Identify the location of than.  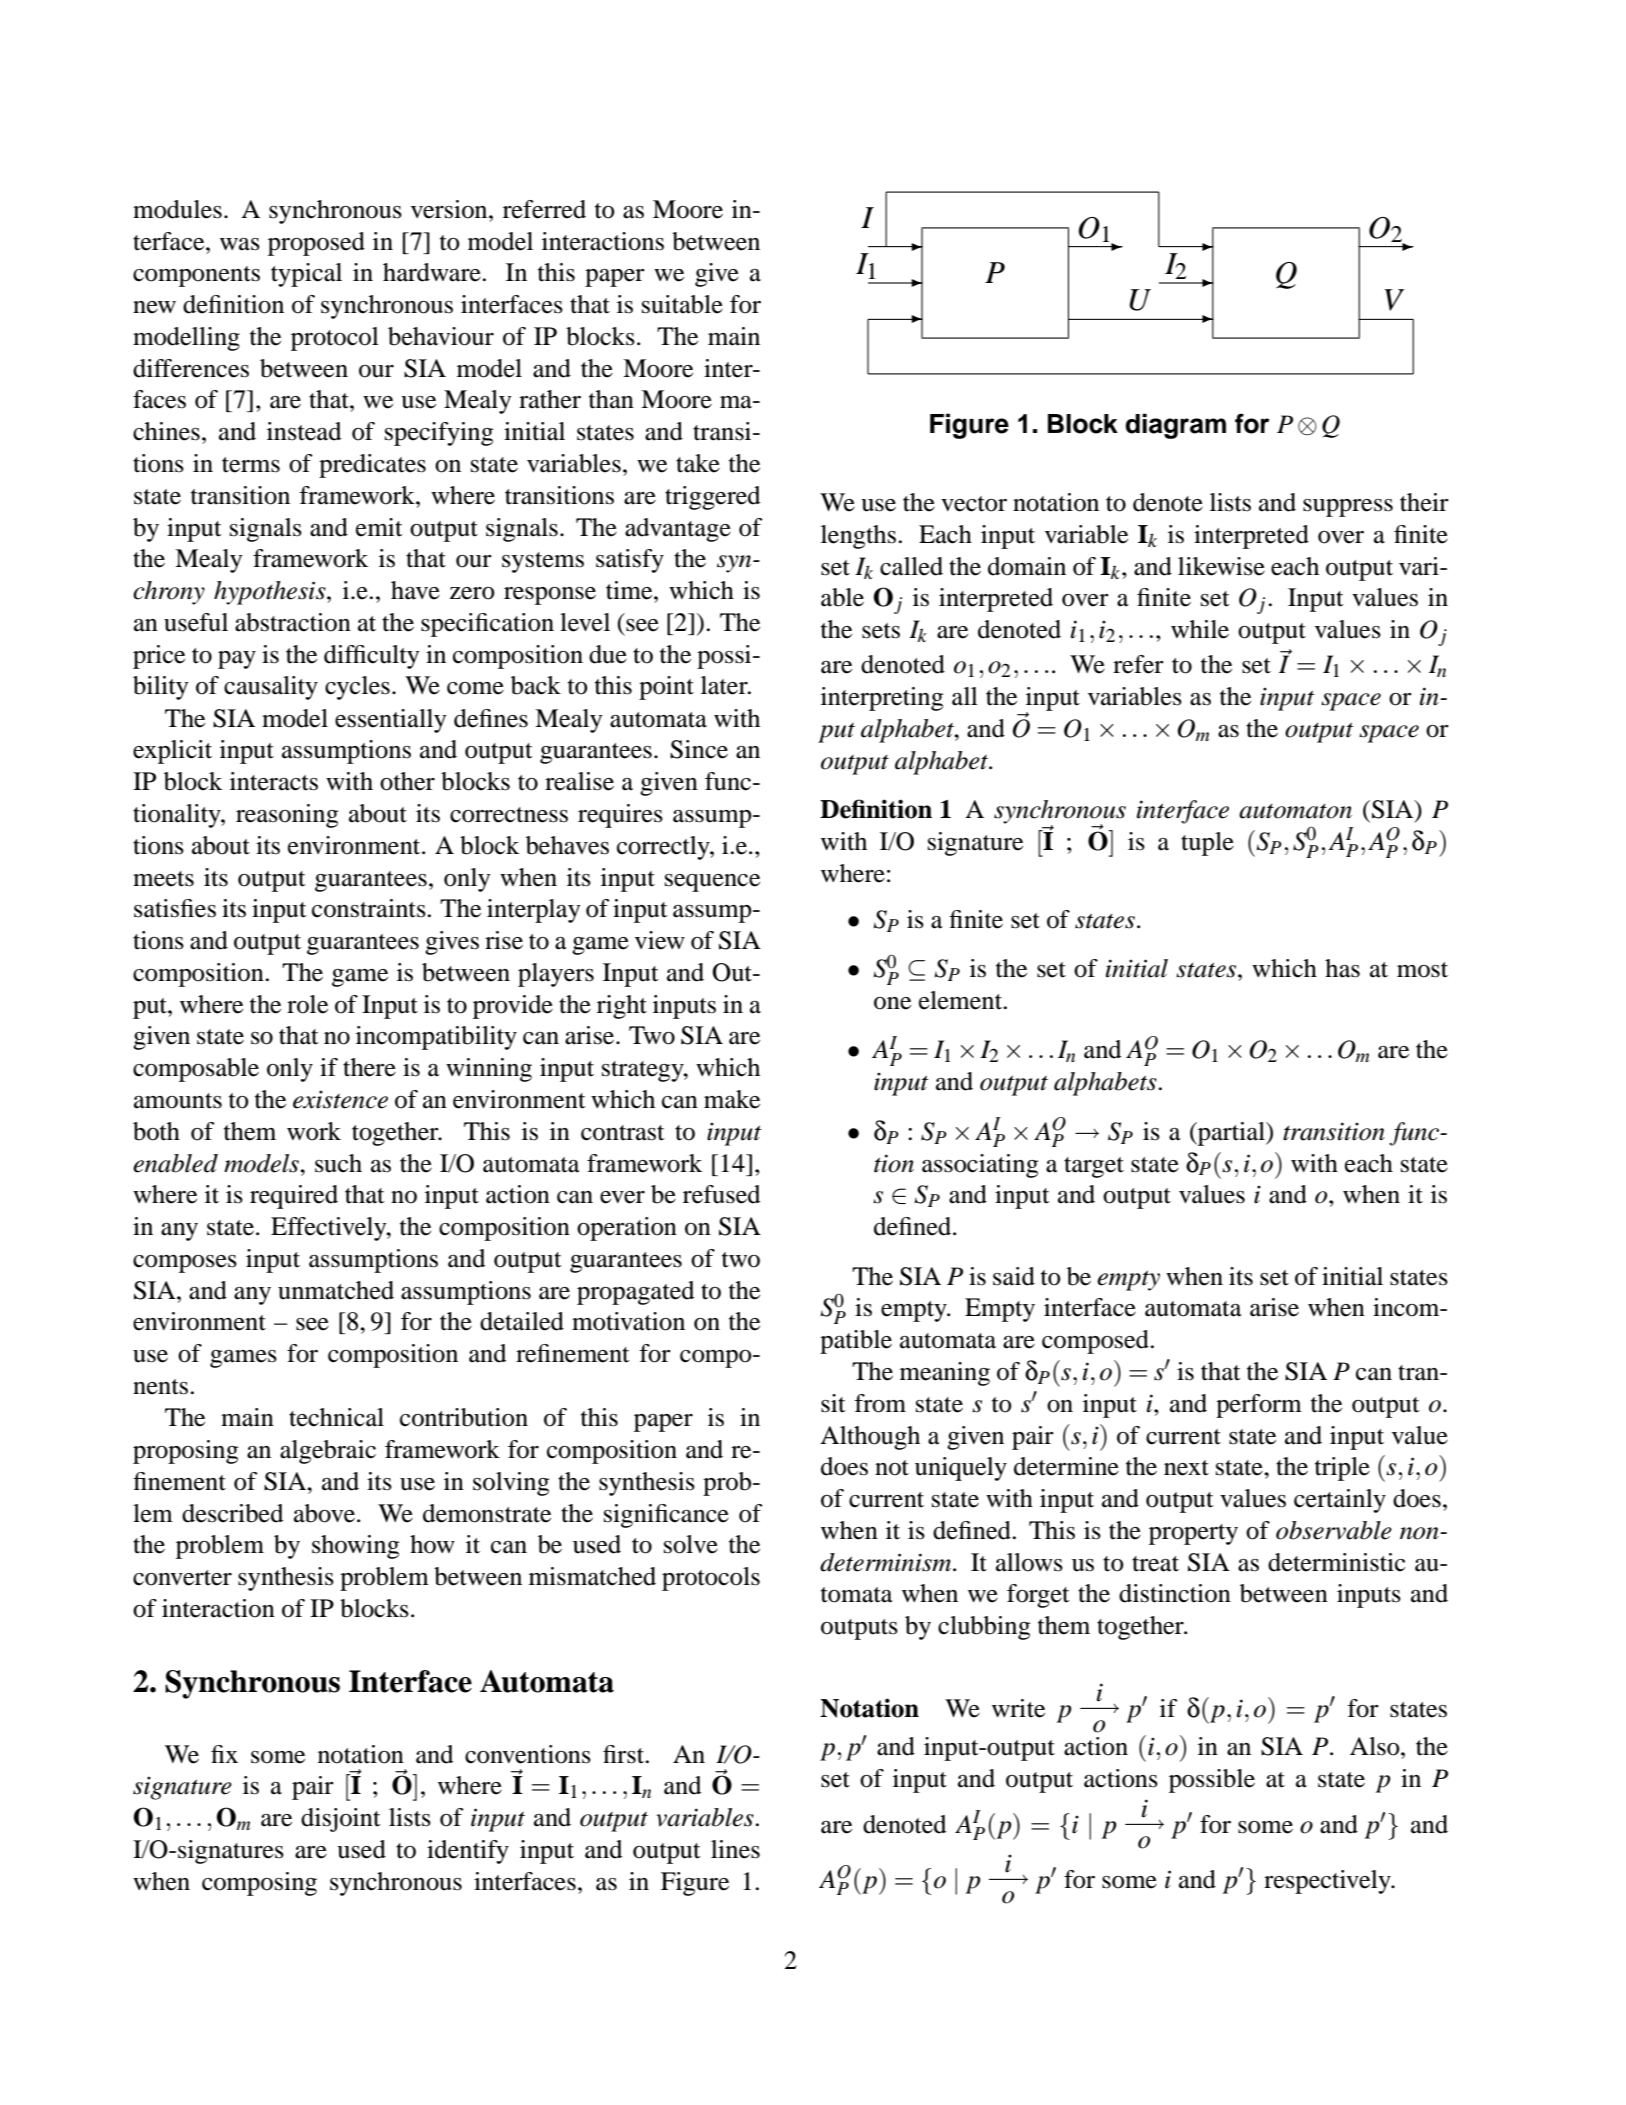
(611, 399).
